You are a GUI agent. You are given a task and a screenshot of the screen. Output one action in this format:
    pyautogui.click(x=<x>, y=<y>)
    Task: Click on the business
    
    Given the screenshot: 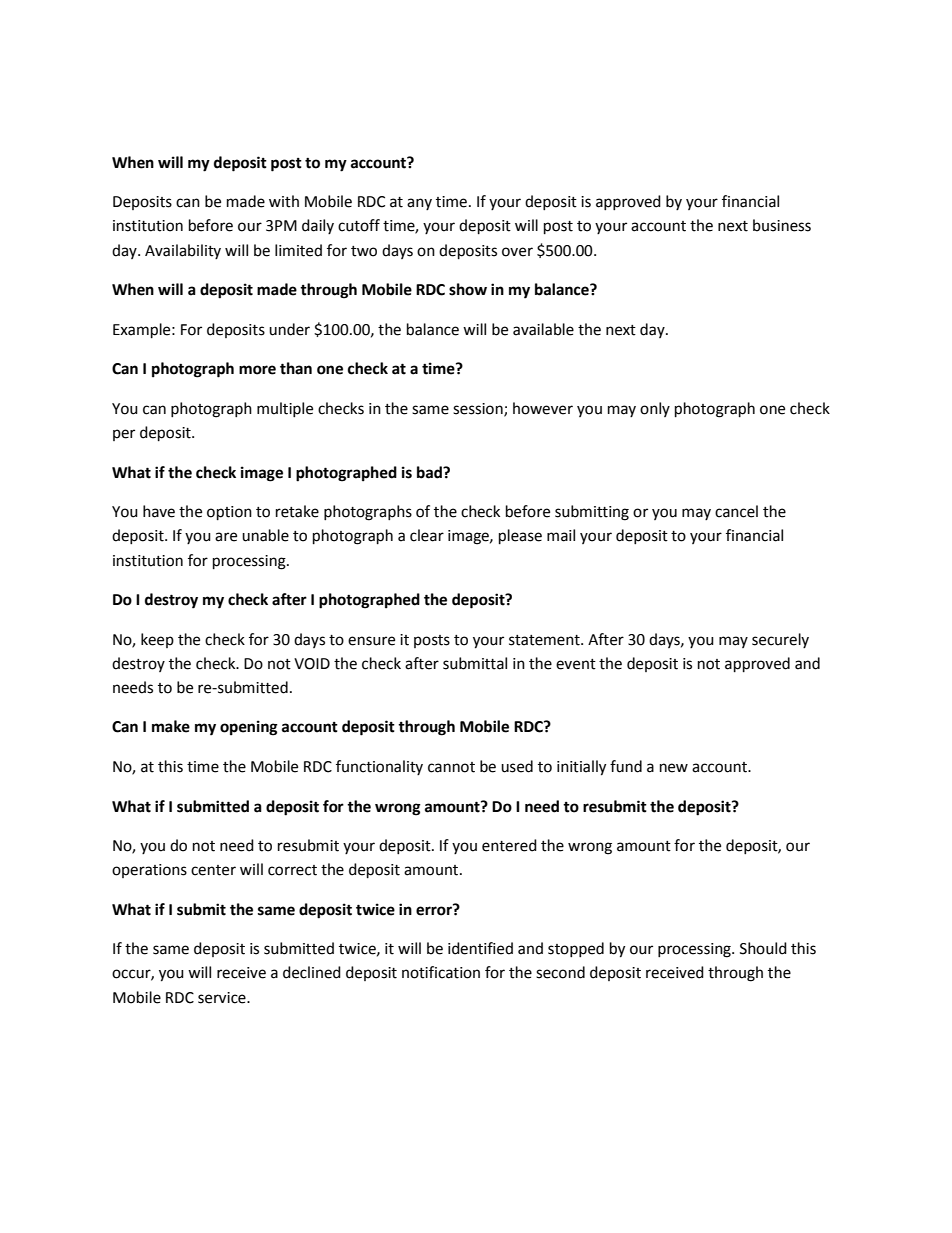 What is the action you would take?
    pyautogui.click(x=782, y=225)
